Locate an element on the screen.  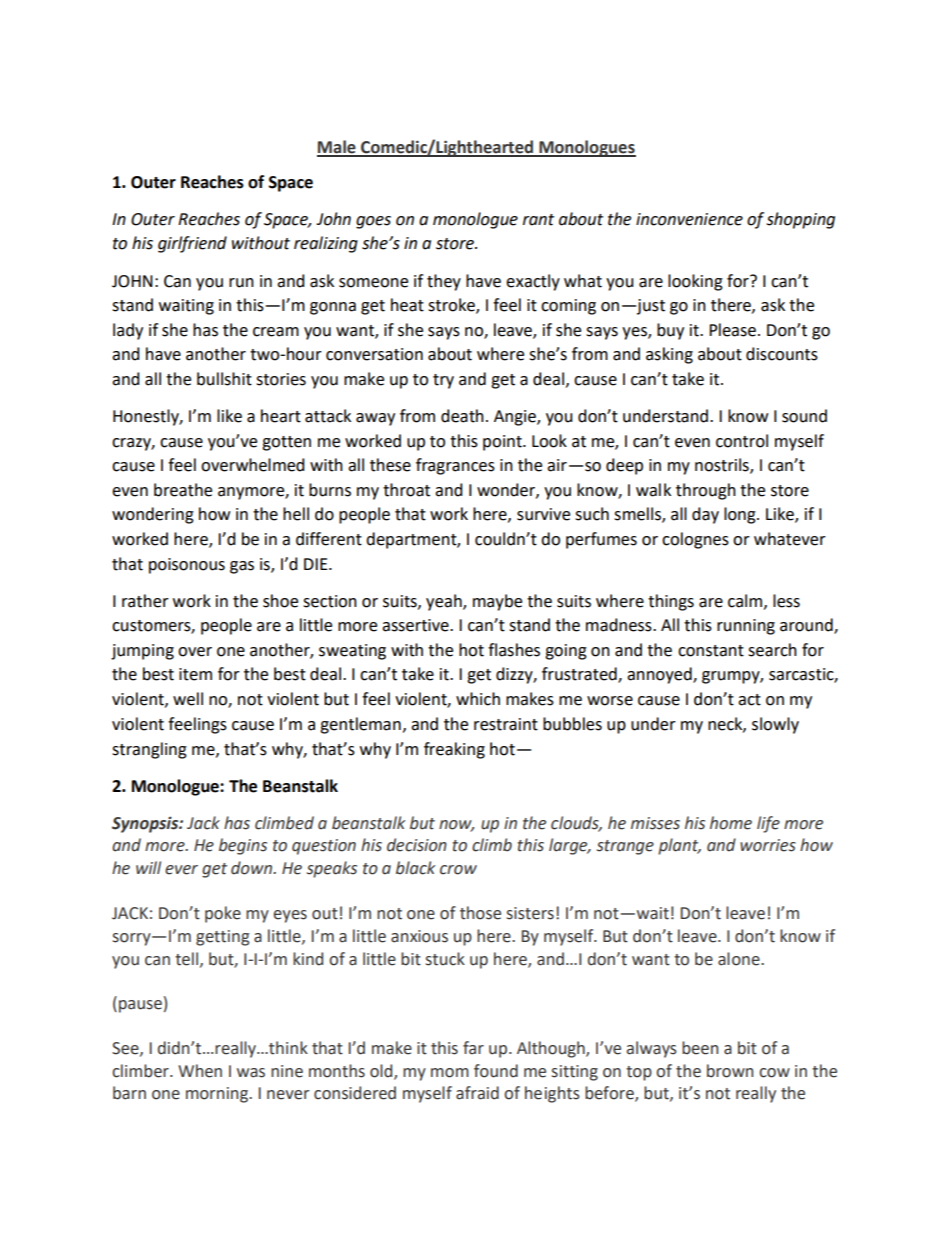
rant is located at coordinates (538, 220).
